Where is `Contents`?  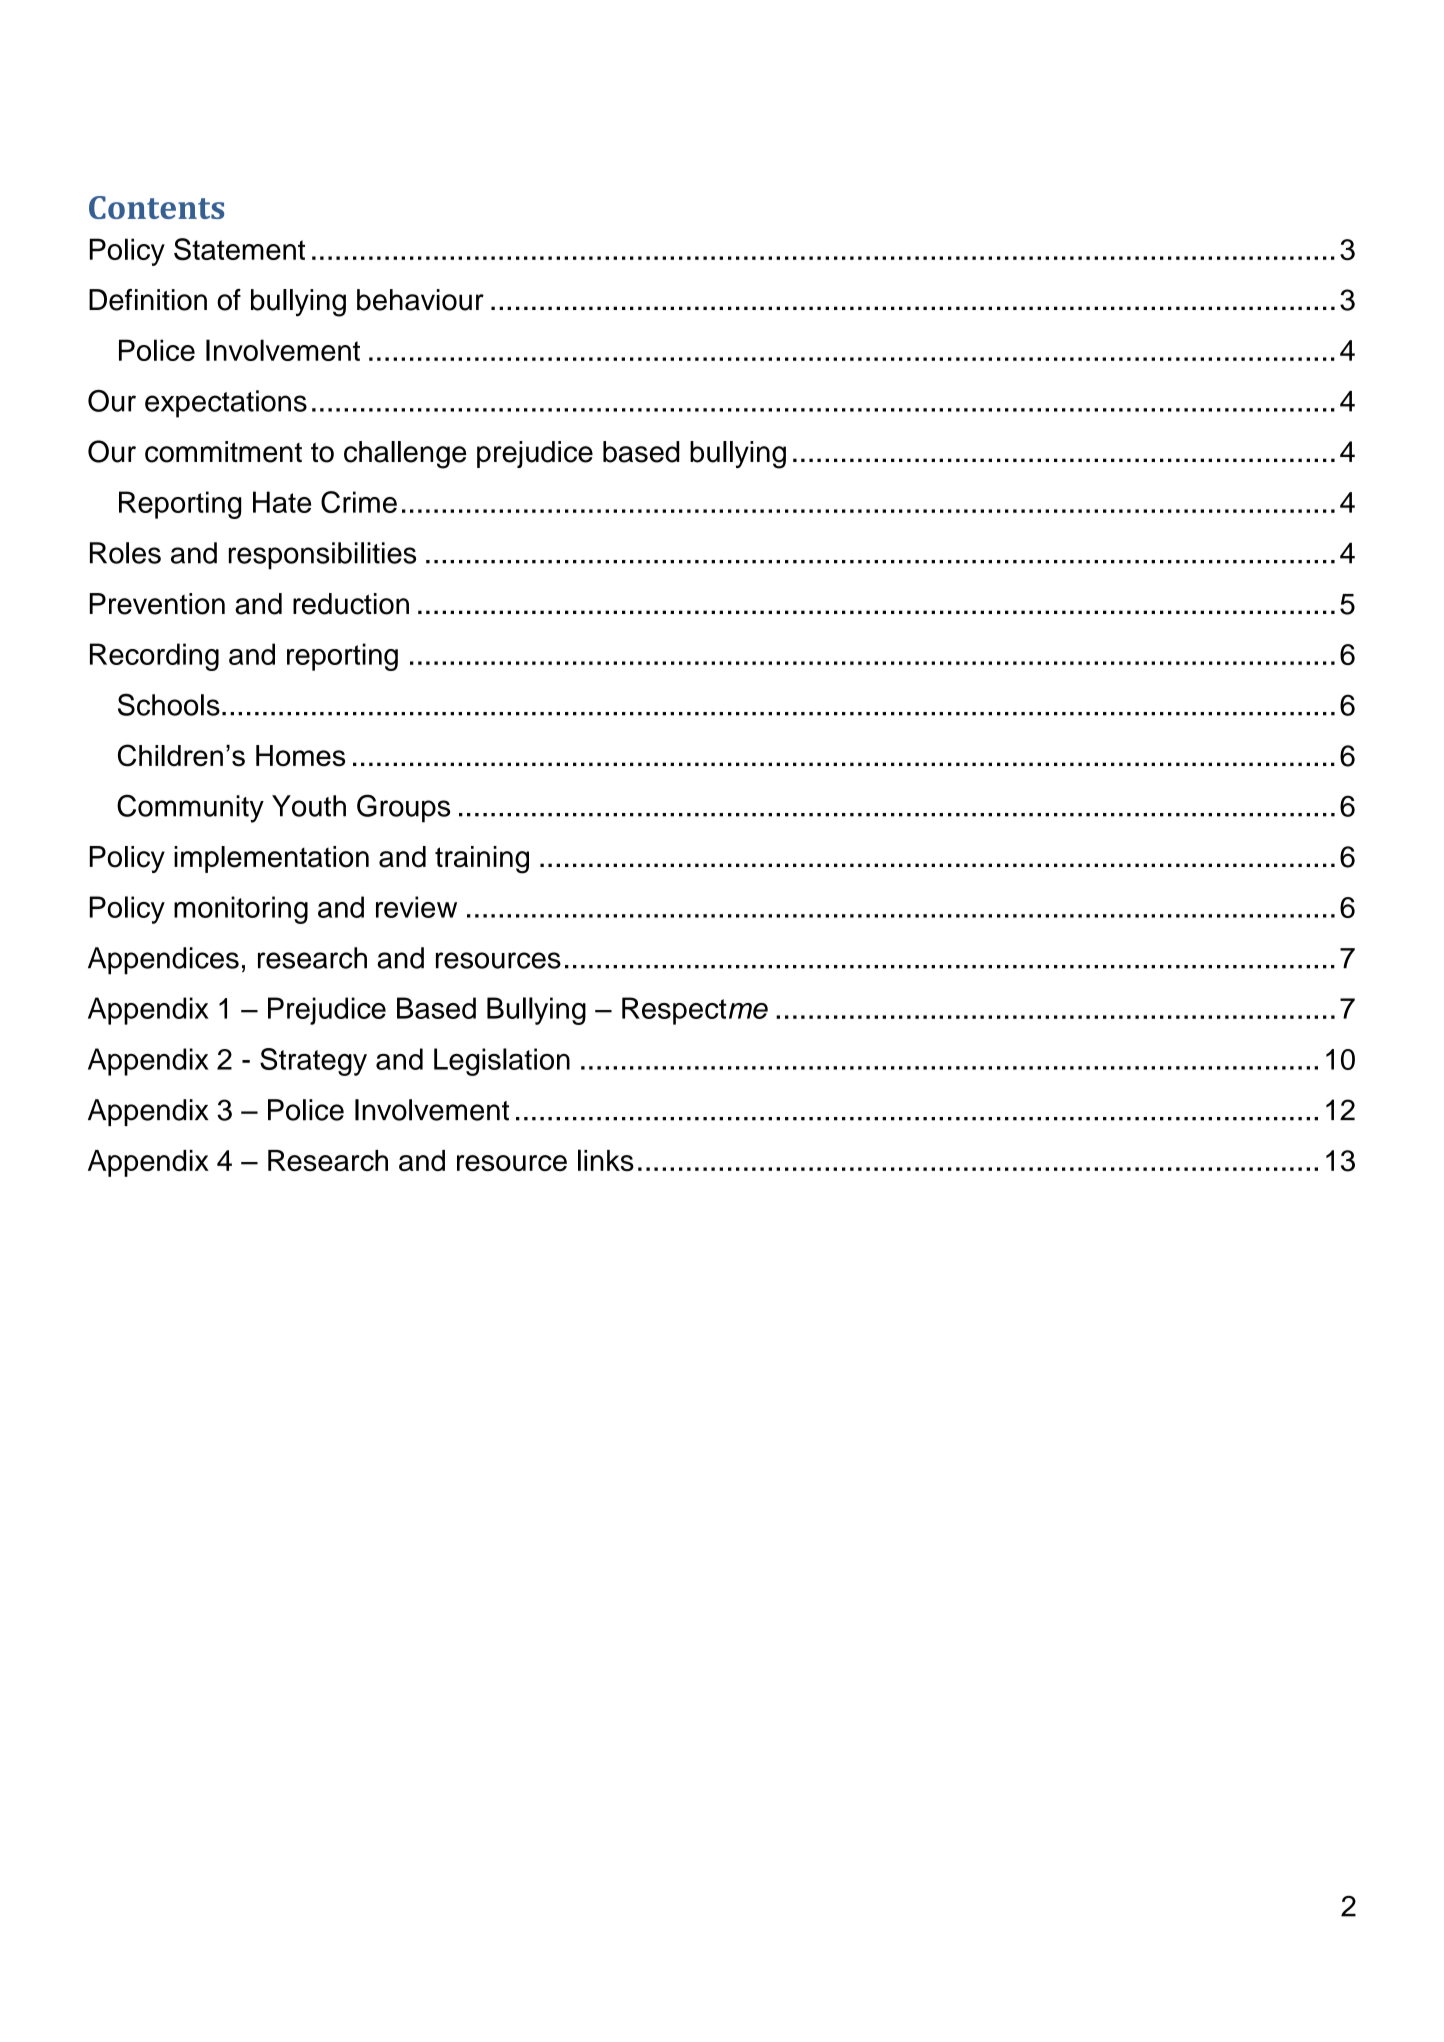
Contents is located at coordinates (156, 207).
